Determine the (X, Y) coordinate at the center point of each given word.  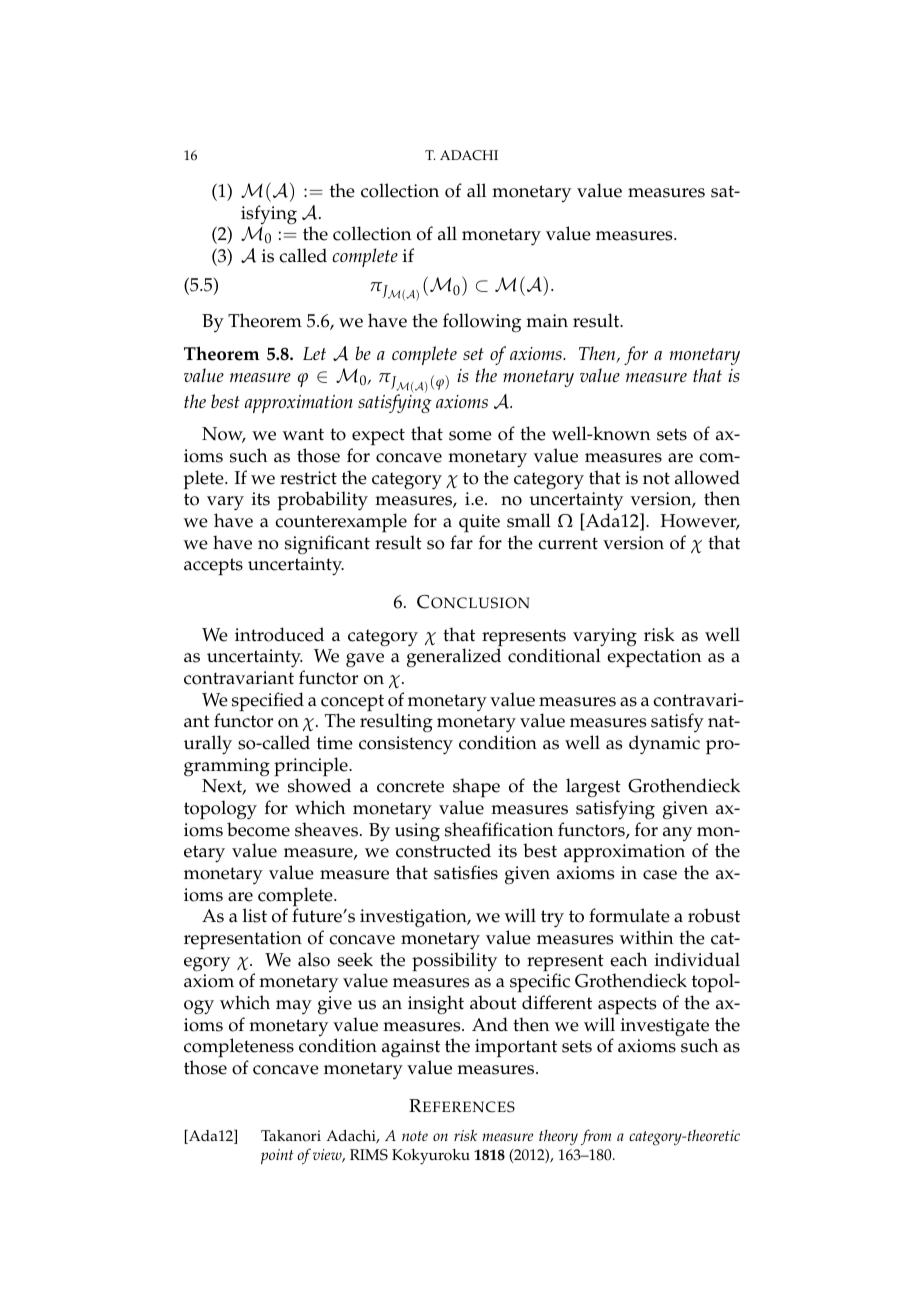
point (277, 1156)
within (646, 937)
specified (268, 702)
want (303, 434)
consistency (406, 745)
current (568, 543)
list (255, 915)
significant (327, 544)
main (547, 320)
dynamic (664, 745)
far (461, 542)
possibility (454, 962)
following (482, 323)
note (415, 1136)
